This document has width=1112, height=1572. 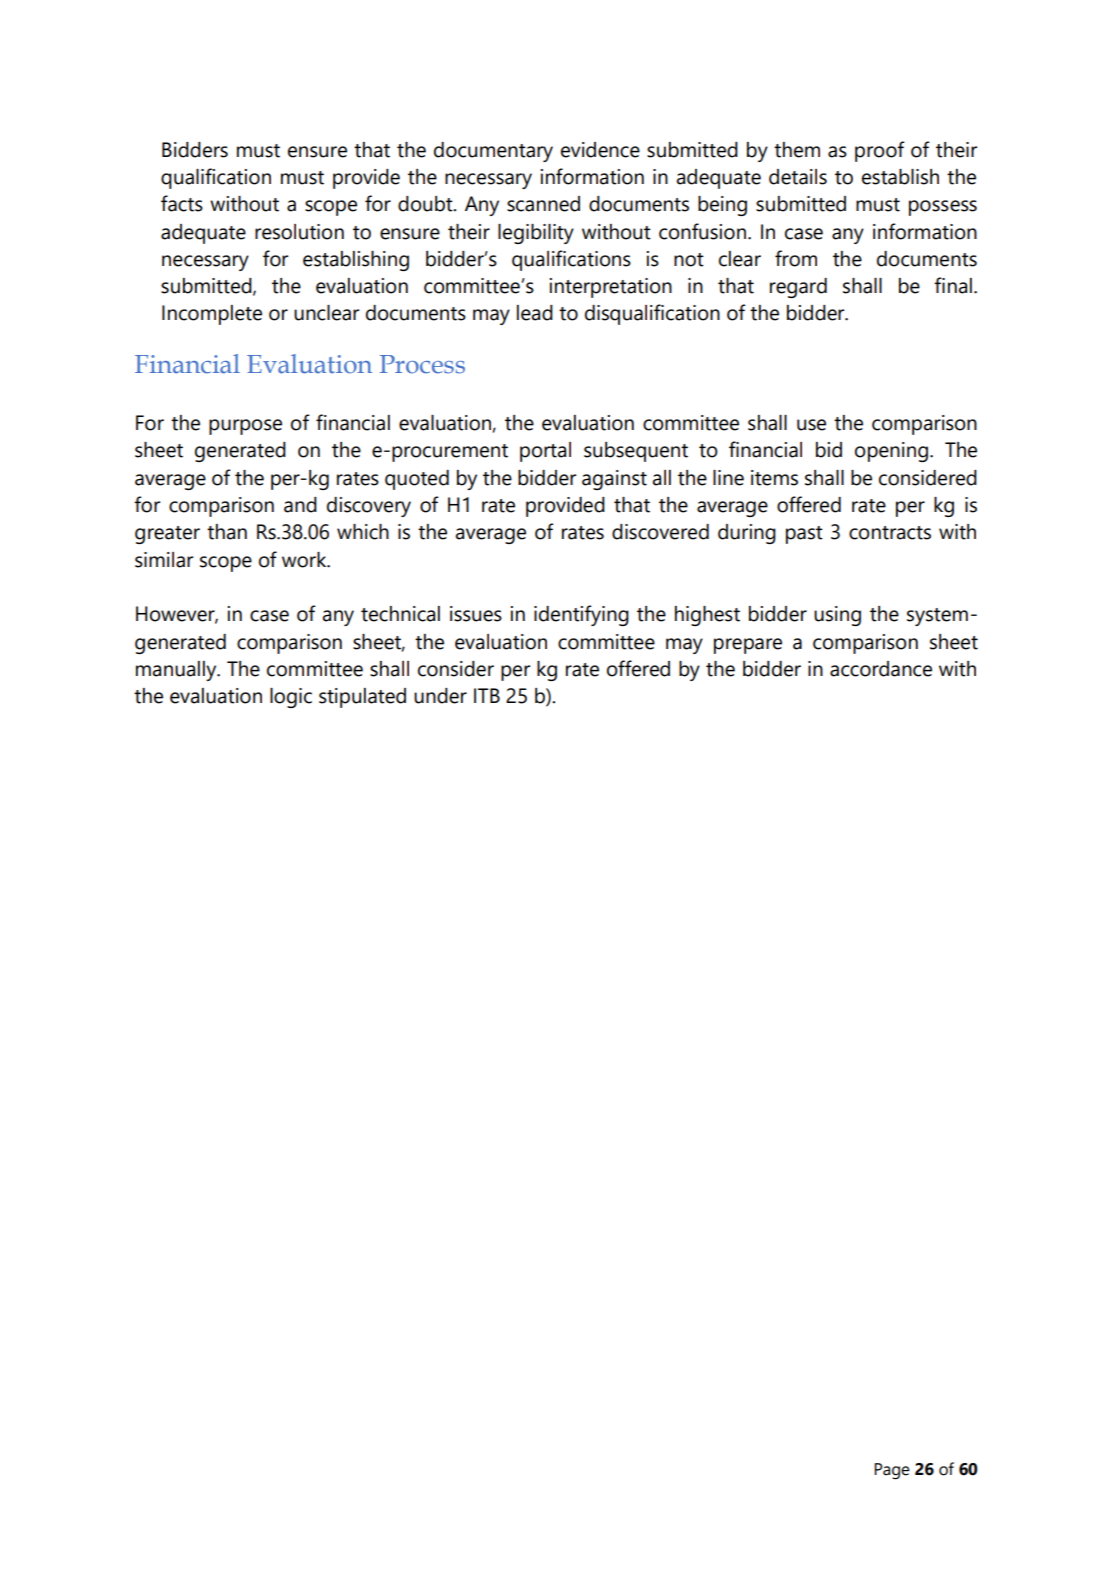 I want to click on resolution, so click(x=299, y=232).
